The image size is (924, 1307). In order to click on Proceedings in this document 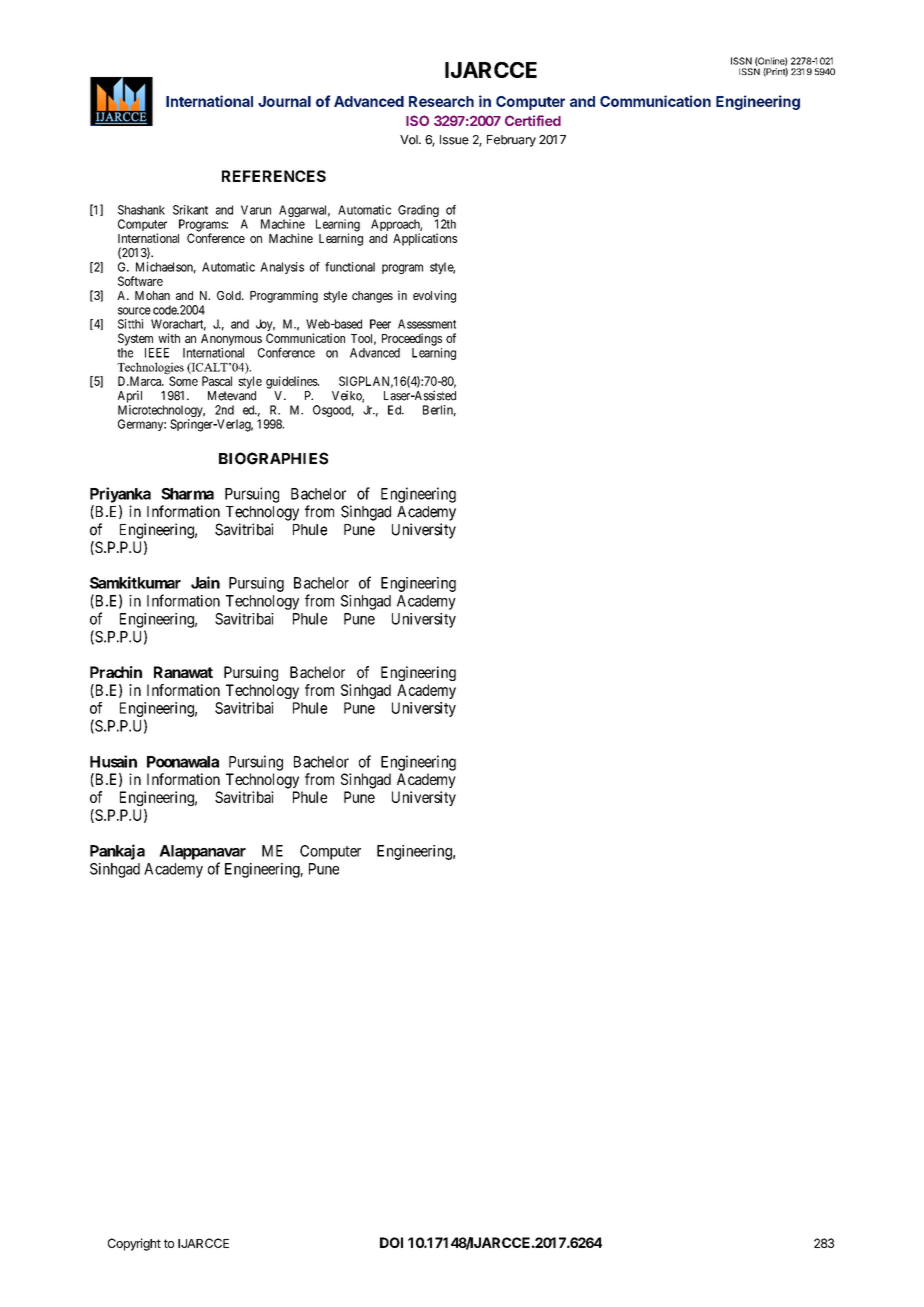, I will do `click(412, 339)`.
